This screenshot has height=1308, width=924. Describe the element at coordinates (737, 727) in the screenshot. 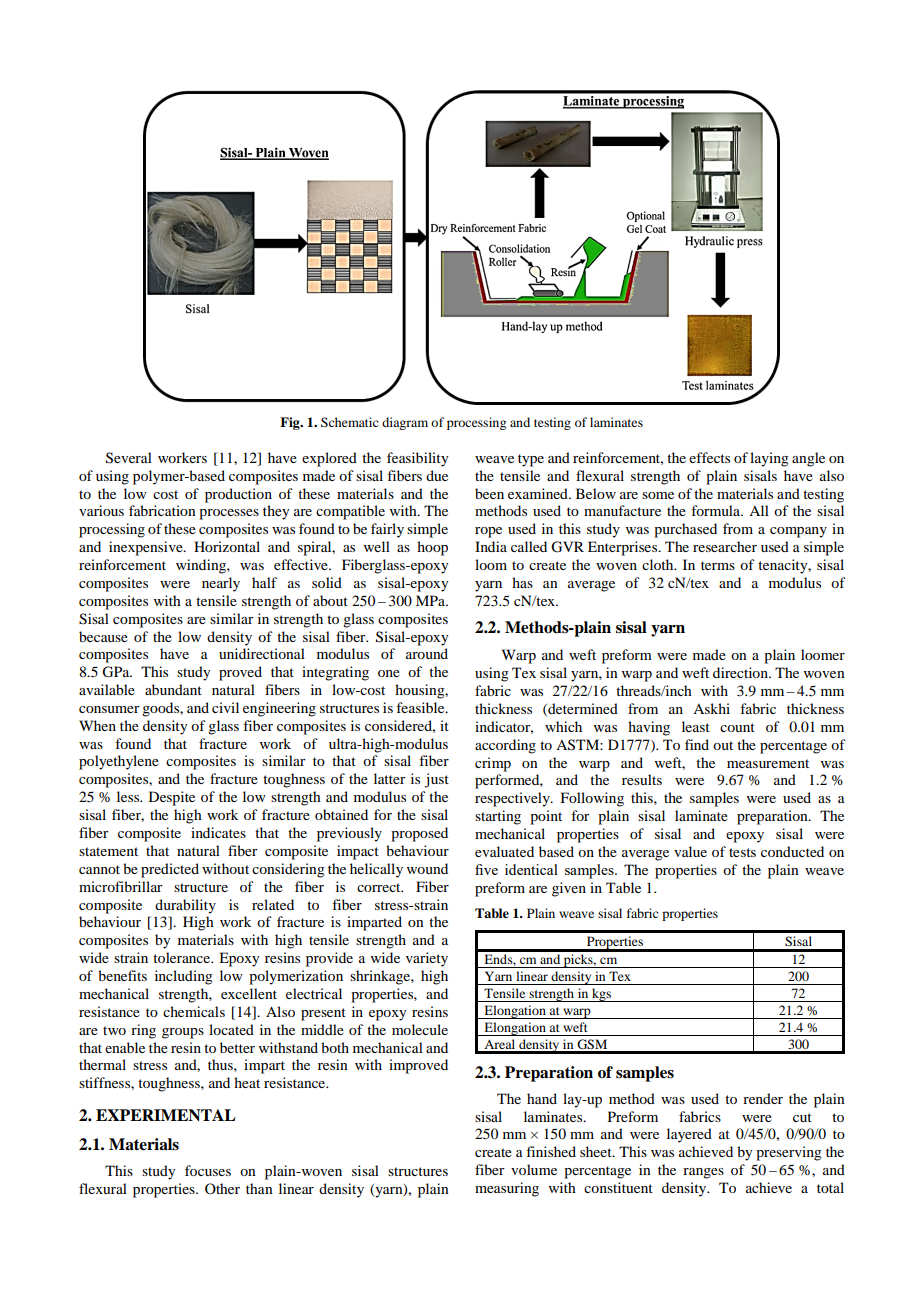

I see `count` at that location.
